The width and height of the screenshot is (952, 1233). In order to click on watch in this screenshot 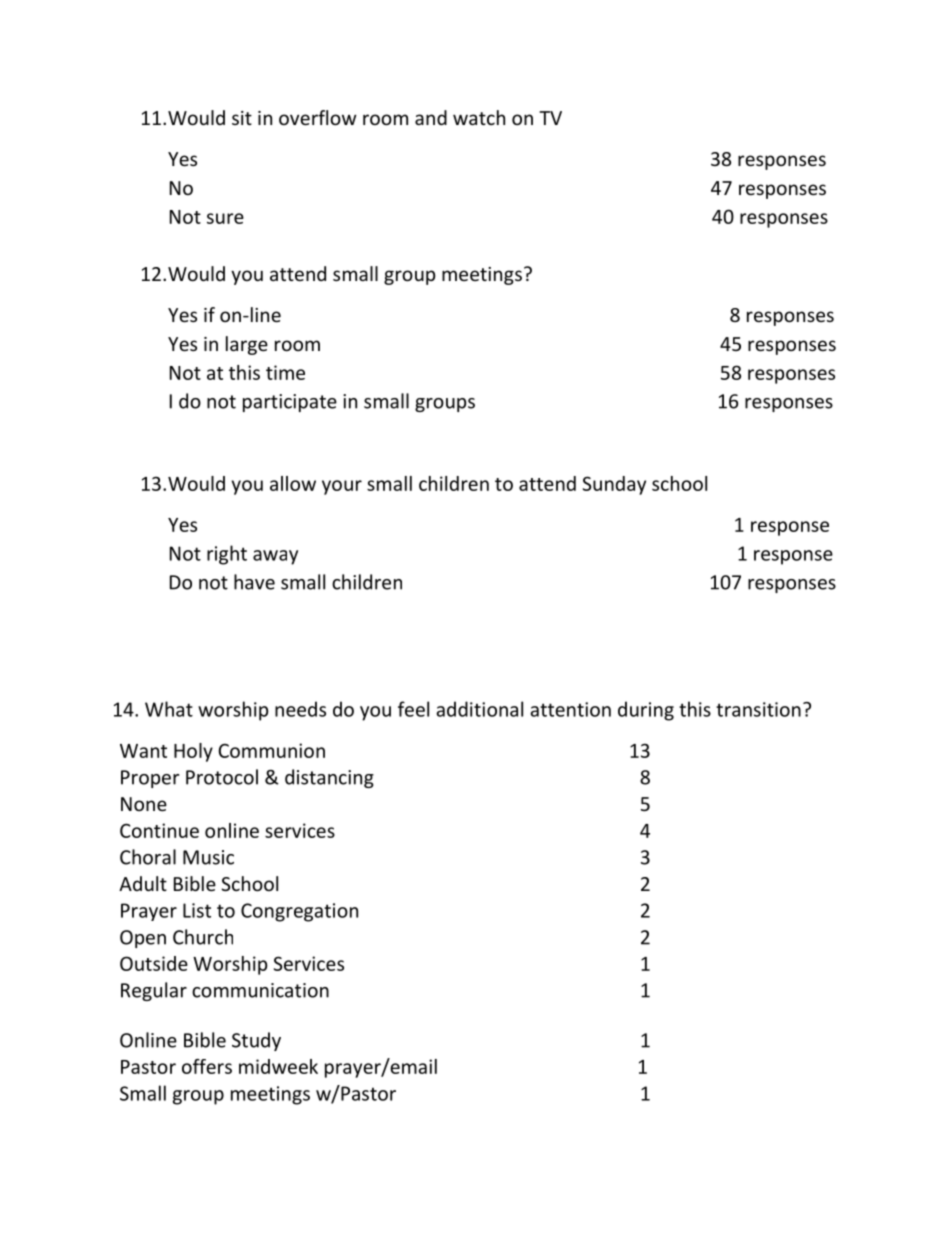, I will do `click(479, 117)`.
